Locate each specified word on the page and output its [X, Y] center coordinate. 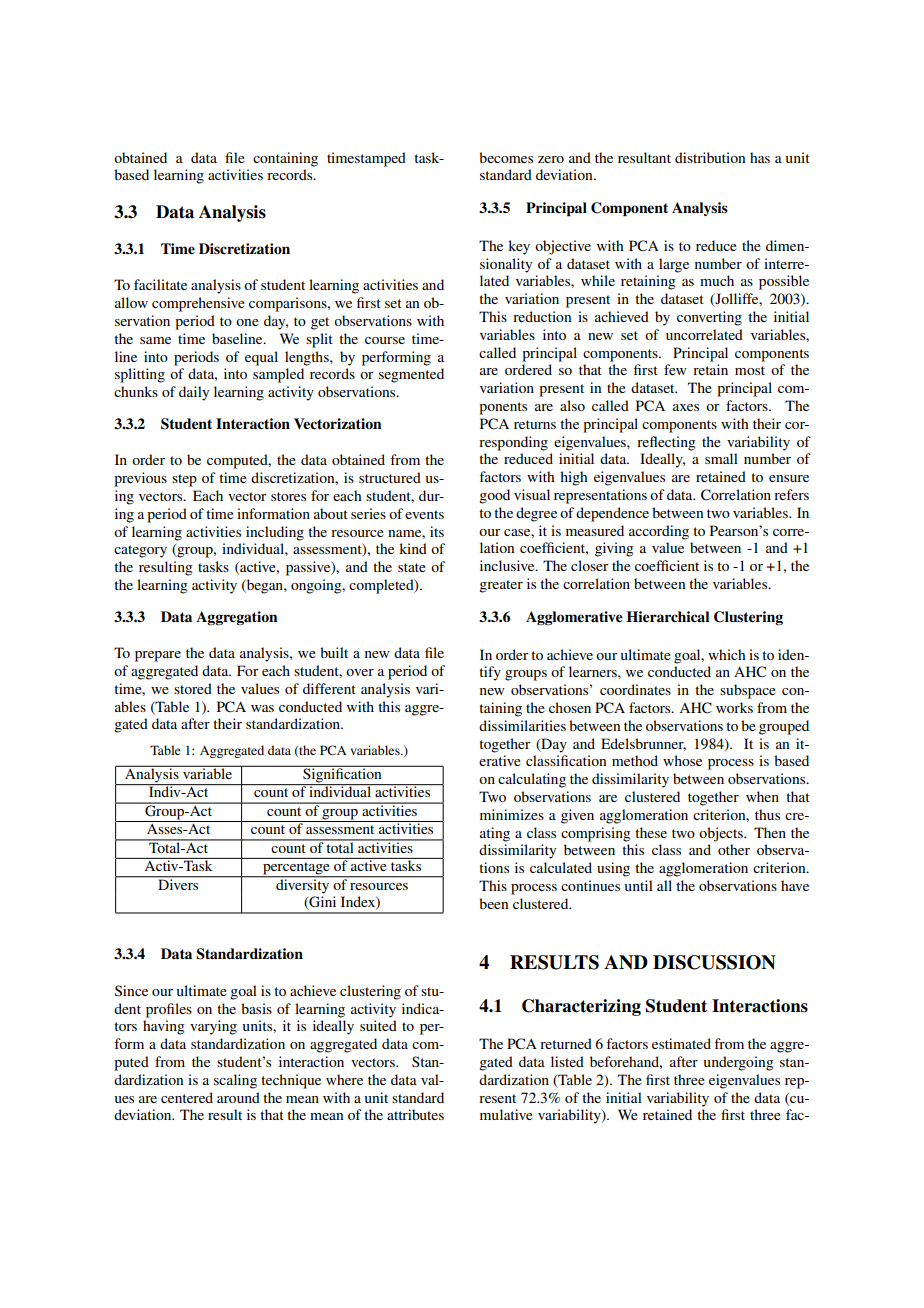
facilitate [160, 284]
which [727, 654]
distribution [710, 157]
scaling [235, 1081]
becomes [506, 157]
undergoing [739, 1063]
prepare [158, 656]
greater [501, 586]
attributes [415, 1114]
